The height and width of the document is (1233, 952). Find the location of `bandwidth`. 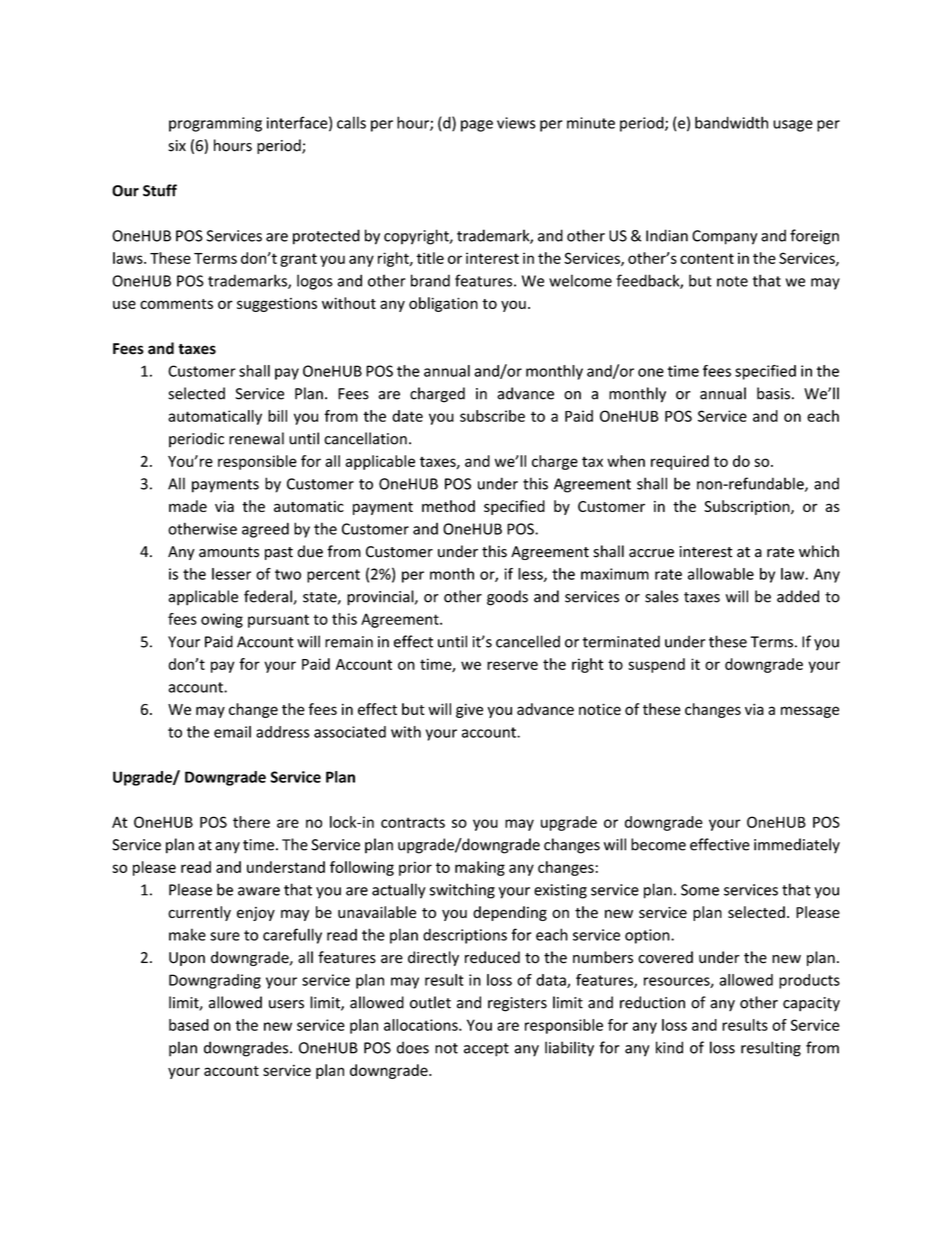

bandwidth is located at coordinates (731, 122).
